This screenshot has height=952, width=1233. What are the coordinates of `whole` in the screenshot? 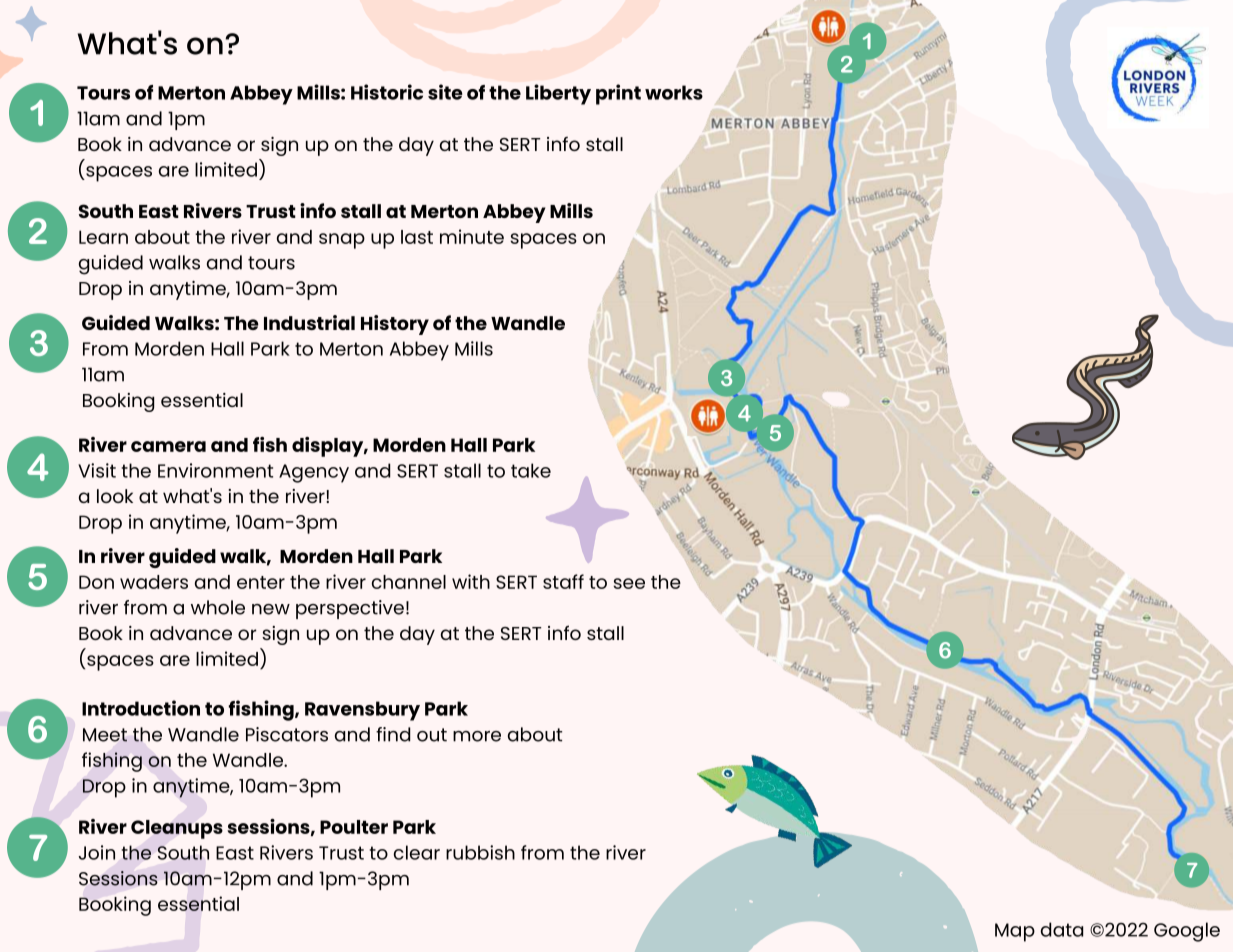 It's located at (218, 607).
